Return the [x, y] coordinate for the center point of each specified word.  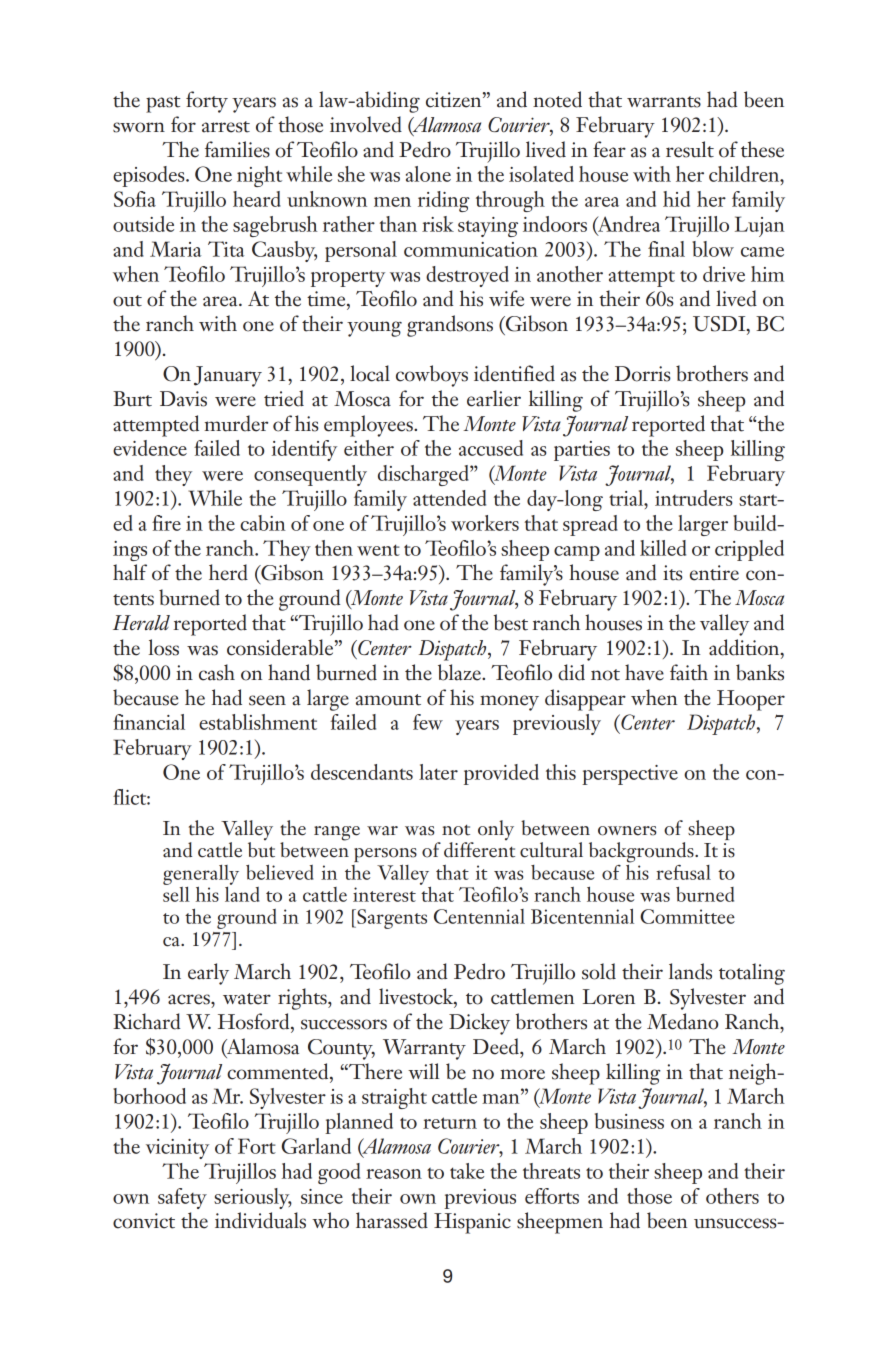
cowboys [432, 376]
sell [176, 893]
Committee [687, 916]
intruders [693, 498]
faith [689, 672]
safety [182, 1198]
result [690, 149]
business [629, 1121]
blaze [460, 672]
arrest [226, 127]
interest [384, 894]
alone [428, 174]
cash [217, 672]
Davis [183, 399]
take [467, 1171]
